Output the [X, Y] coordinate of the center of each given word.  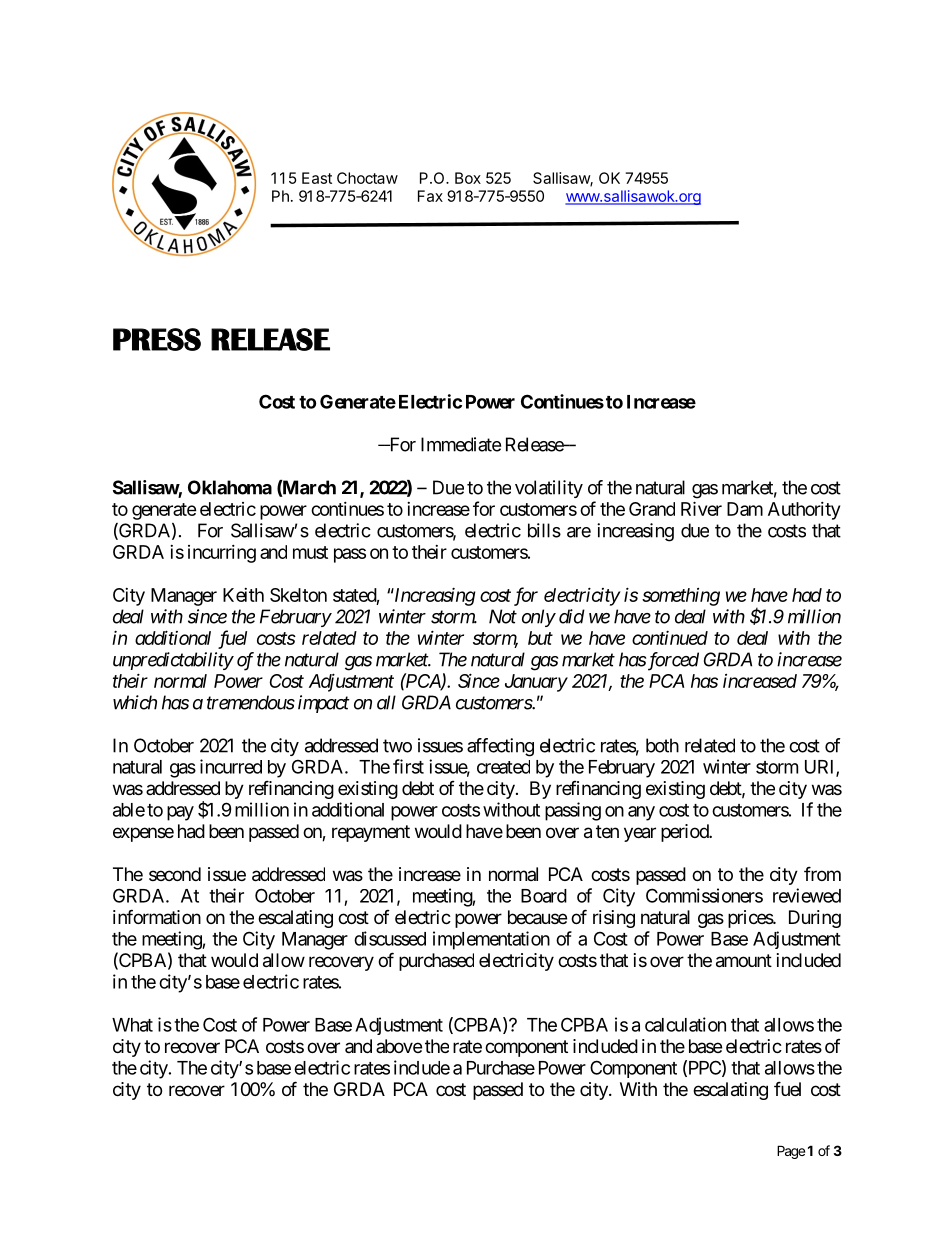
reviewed [807, 895]
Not [503, 616]
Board [544, 896]
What [132, 1025]
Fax [430, 196]
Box [468, 178]
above [399, 1046]
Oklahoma [230, 487]
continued [670, 638]
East [317, 178]
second [175, 874]
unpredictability [173, 661]
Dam [745, 509]
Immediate [461, 444]
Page [791, 1152]
